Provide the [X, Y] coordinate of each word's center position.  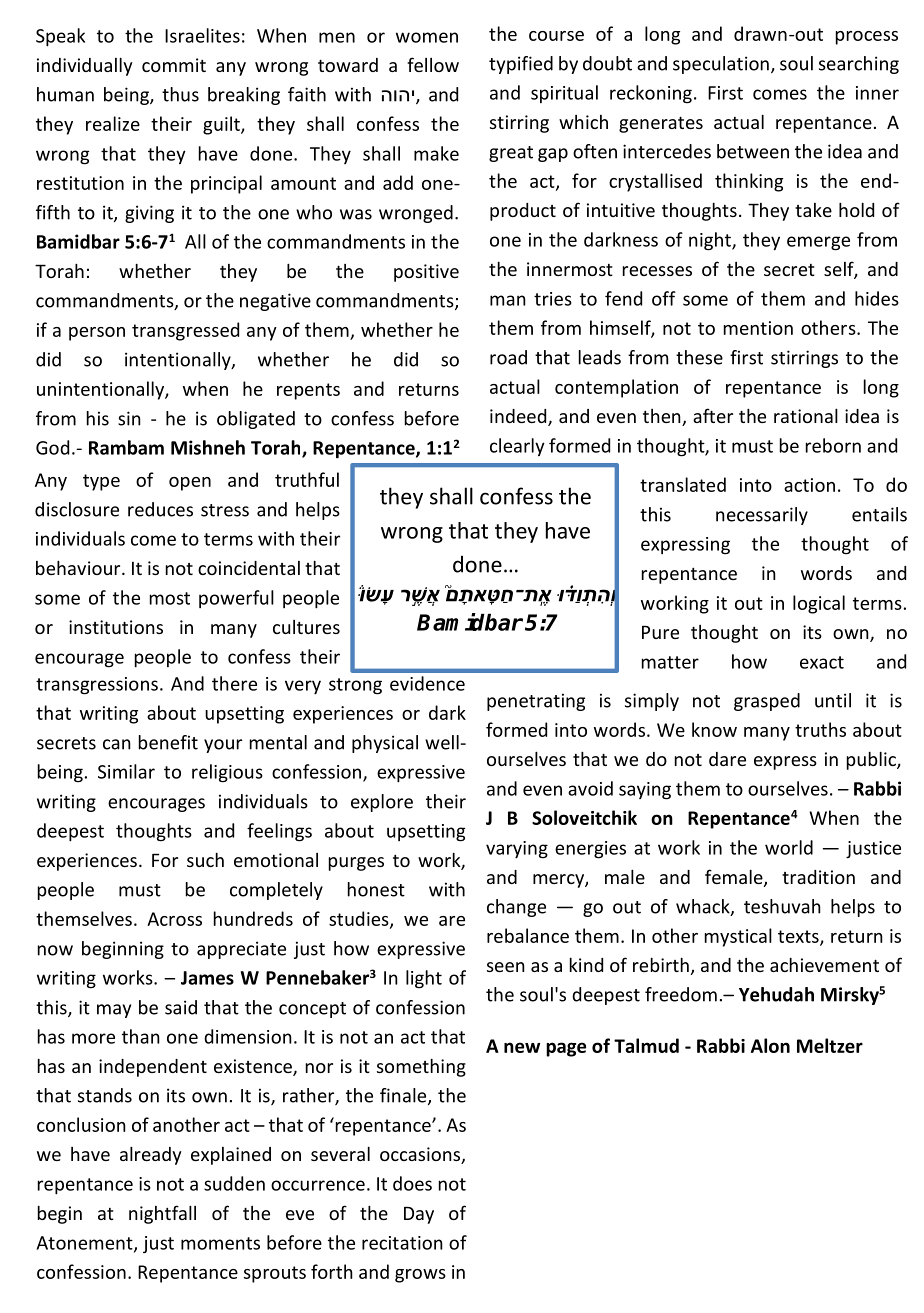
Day [419, 1215]
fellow [433, 64]
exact [822, 662]
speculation [721, 65]
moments [220, 1243]
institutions [116, 627]
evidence [427, 683]
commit [174, 65]
